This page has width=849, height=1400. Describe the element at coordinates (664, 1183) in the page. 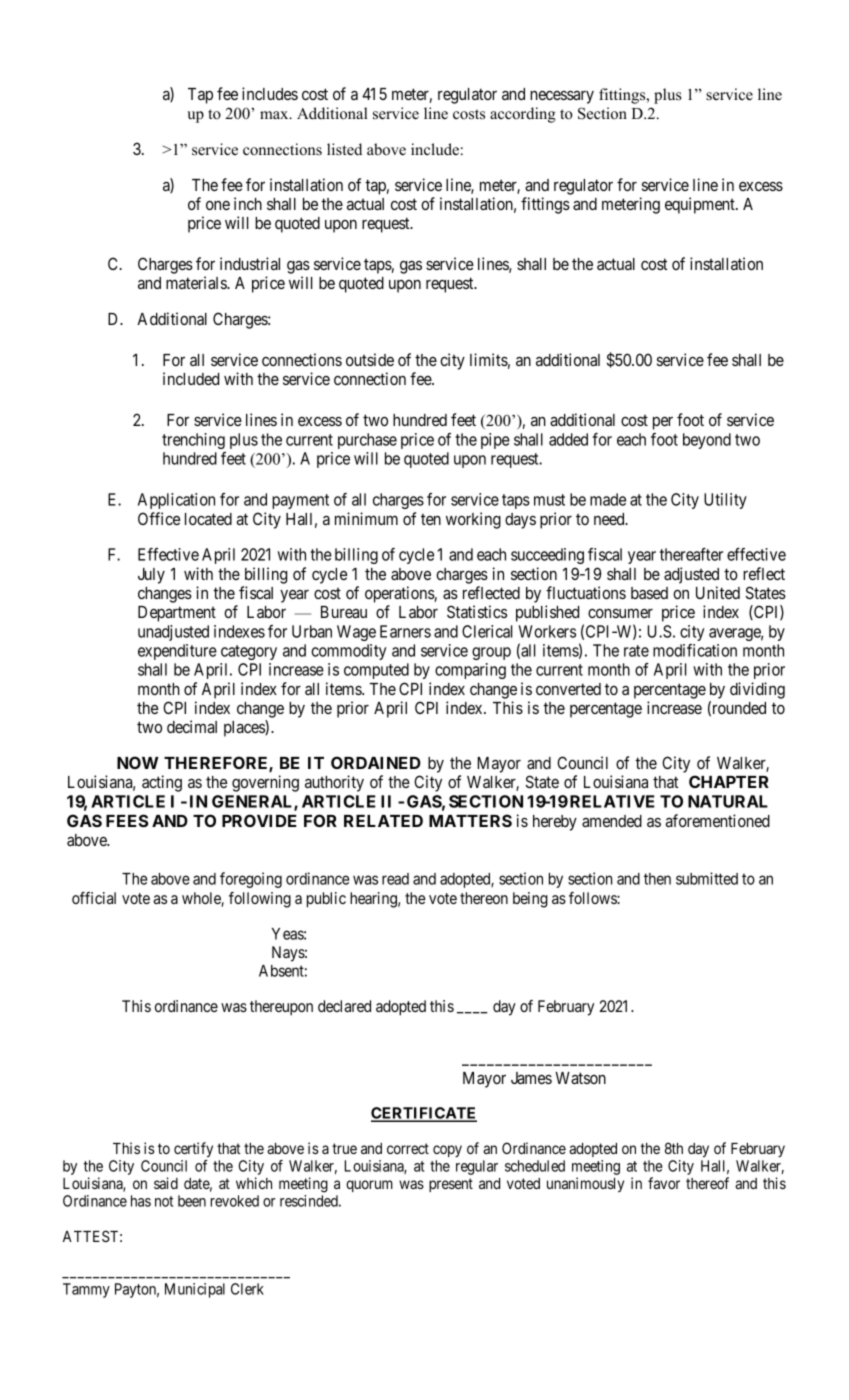

I see `favor` at that location.
